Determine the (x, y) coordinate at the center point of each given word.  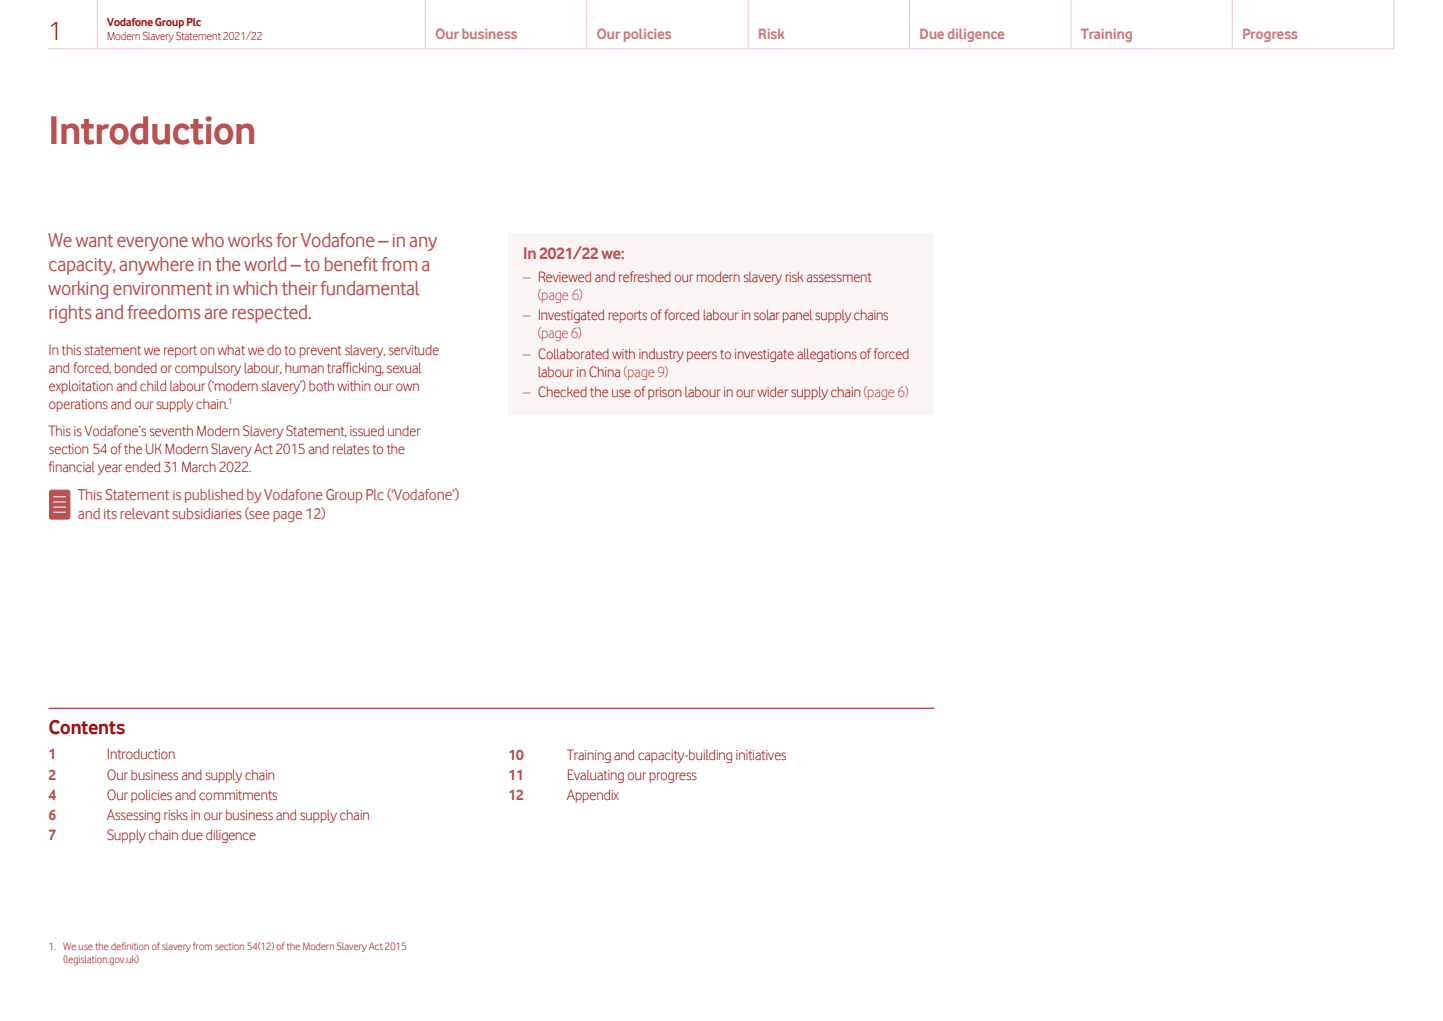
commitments (238, 795)
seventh (171, 430)
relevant (145, 513)
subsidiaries (207, 513)
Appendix (593, 796)
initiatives (761, 755)
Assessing (133, 816)
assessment (839, 277)
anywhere (156, 266)
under (404, 431)
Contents (87, 727)
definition (130, 946)
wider (773, 392)
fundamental (370, 288)
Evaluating (596, 776)
